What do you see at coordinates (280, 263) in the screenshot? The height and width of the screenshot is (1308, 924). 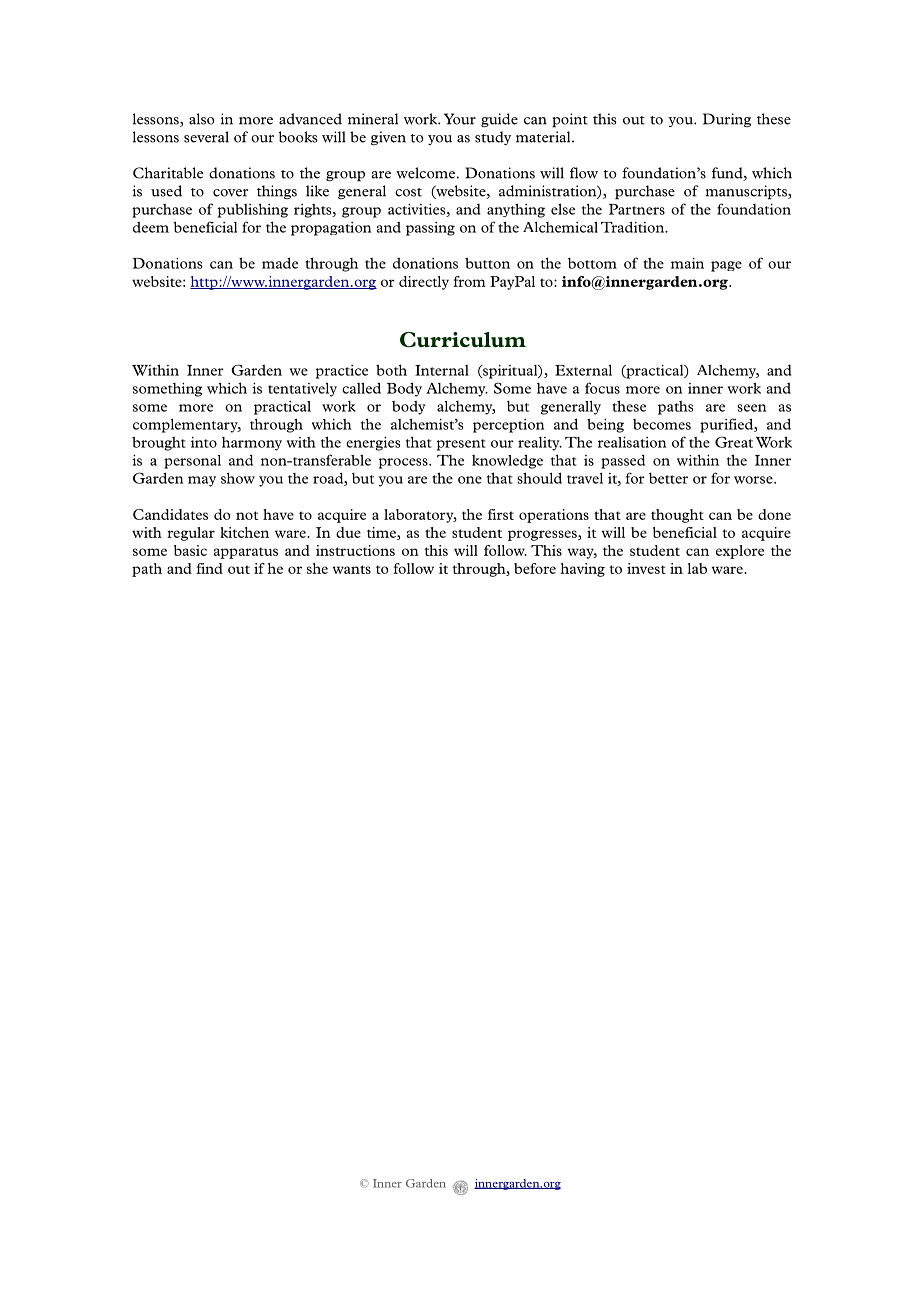 I see `made` at bounding box center [280, 263].
